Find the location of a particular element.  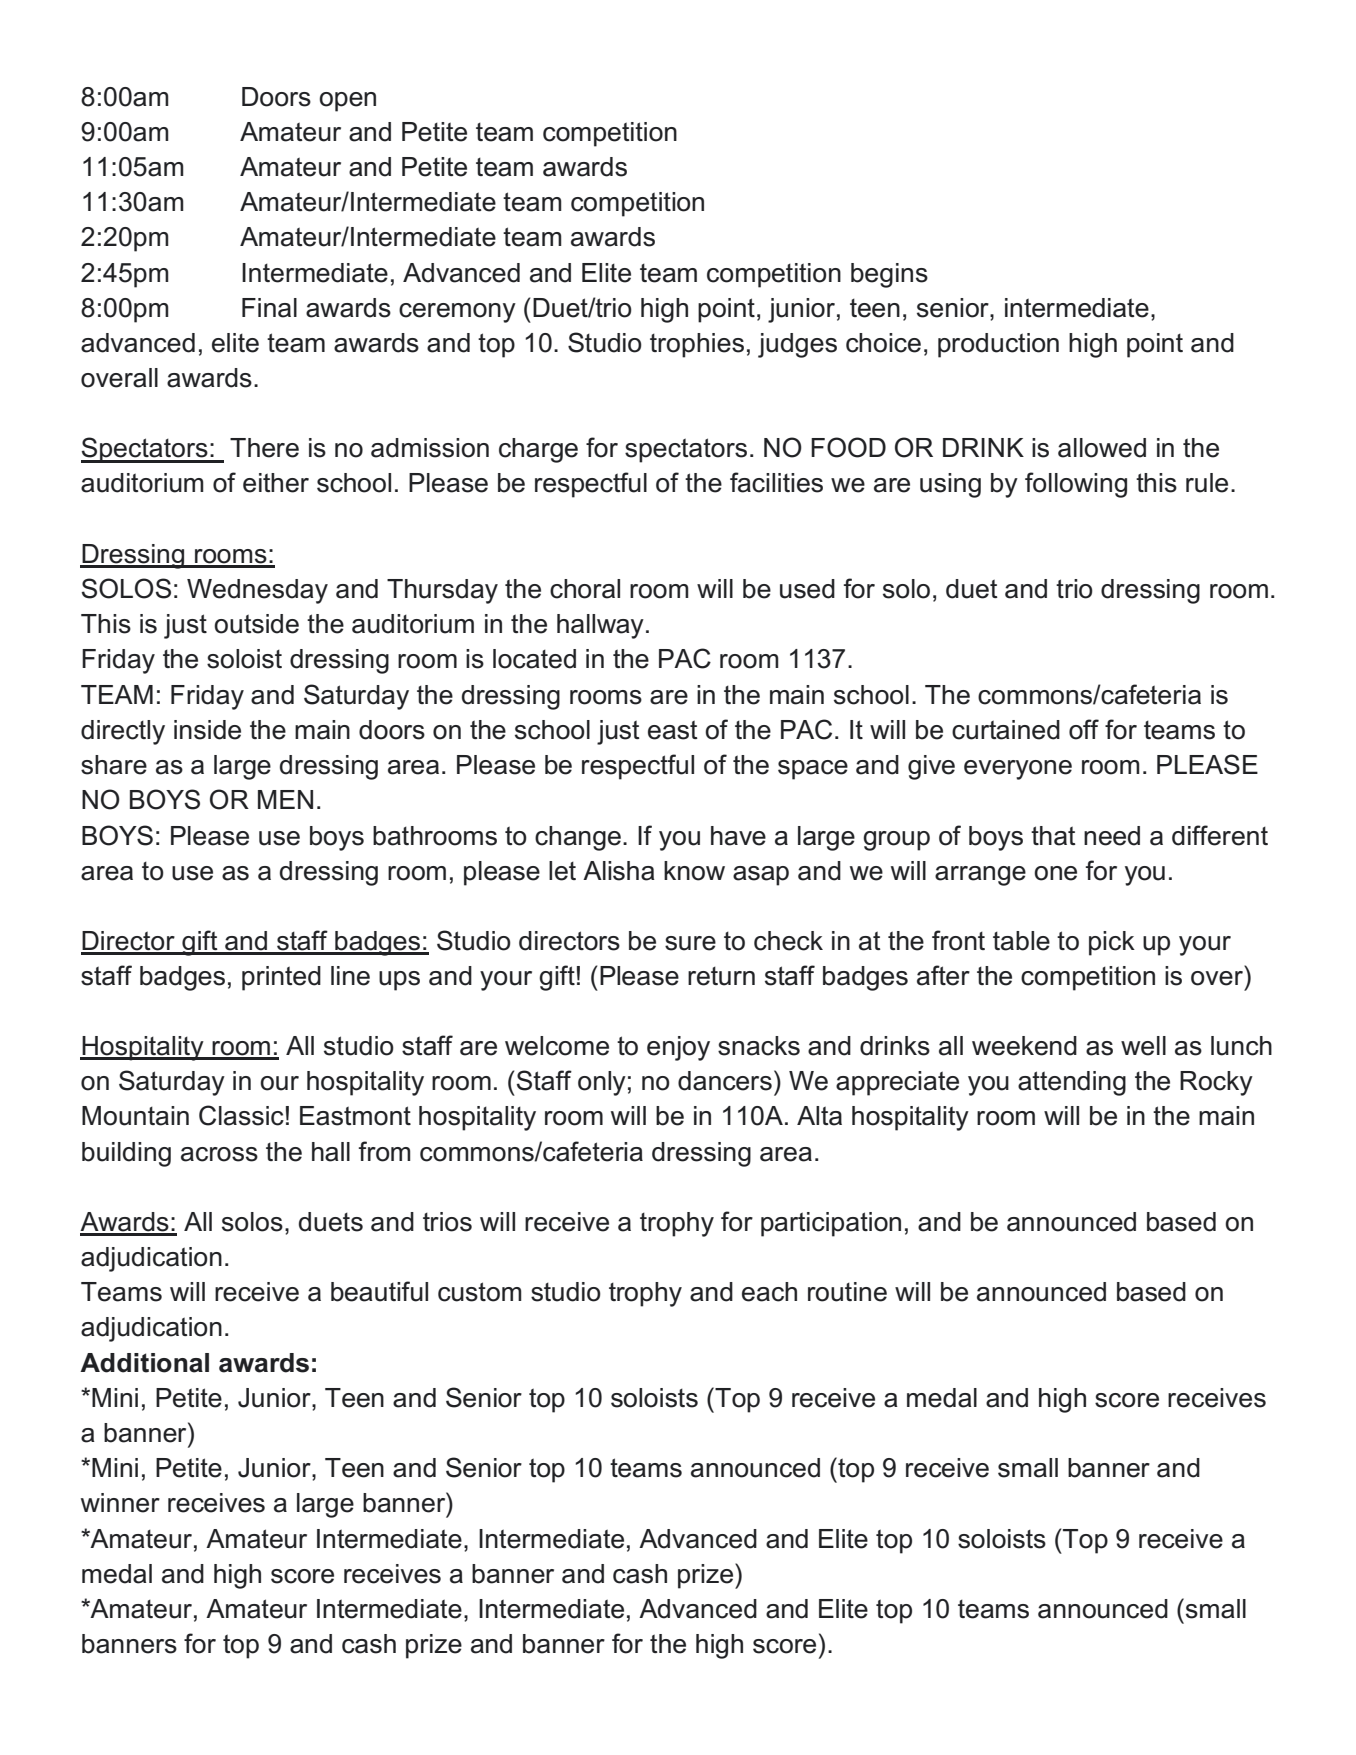

production is located at coordinates (998, 345).
